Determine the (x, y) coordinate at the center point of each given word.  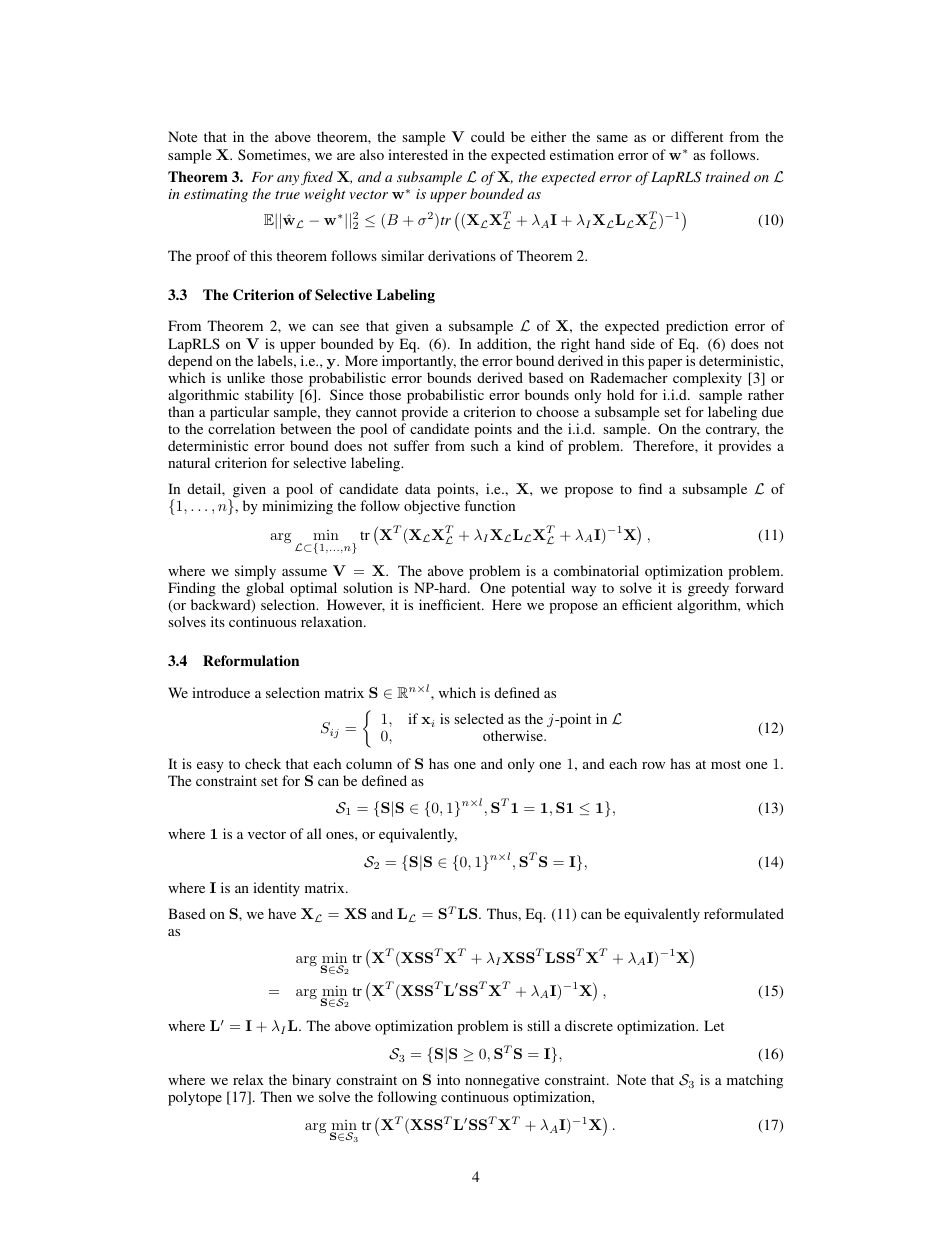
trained (728, 176)
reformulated (744, 913)
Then (276, 1096)
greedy (707, 591)
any (288, 180)
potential (538, 589)
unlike (246, 377)
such (484, 445)
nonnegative (502, 1083)
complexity (707, 379)
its (218, 621)
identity (276, 889)
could (488, 136)
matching (755, 1081)
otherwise (514, 735)
